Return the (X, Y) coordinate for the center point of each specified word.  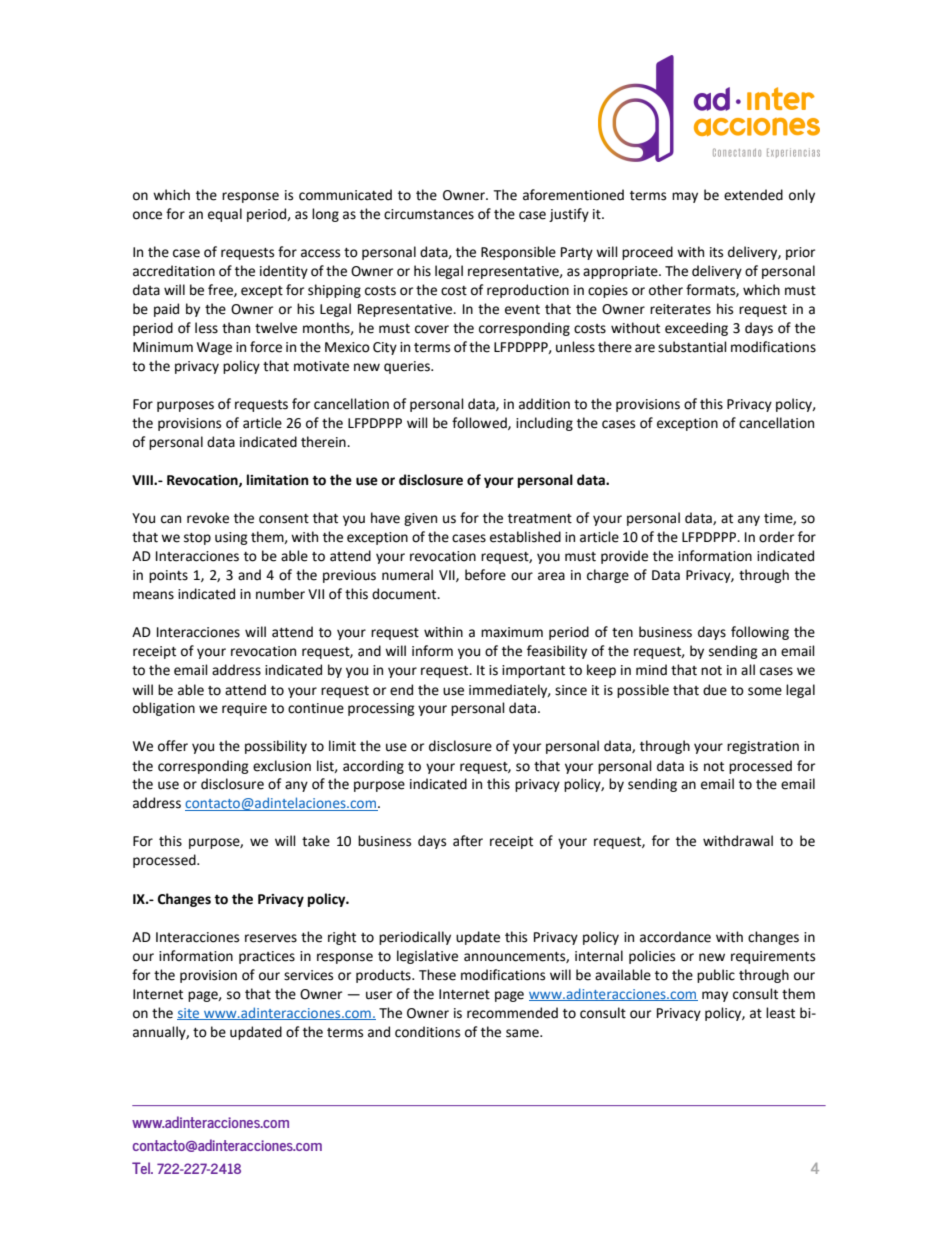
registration (763, 747)
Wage (214, 348)
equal (225, 215)
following (760, 633)
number (280, 594)
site (189, 1014)
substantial (692, 347)
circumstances (429, 214)
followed (480, 423)
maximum (512, 632)
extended (753, 195)
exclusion (282, 766)
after (468, 841)
